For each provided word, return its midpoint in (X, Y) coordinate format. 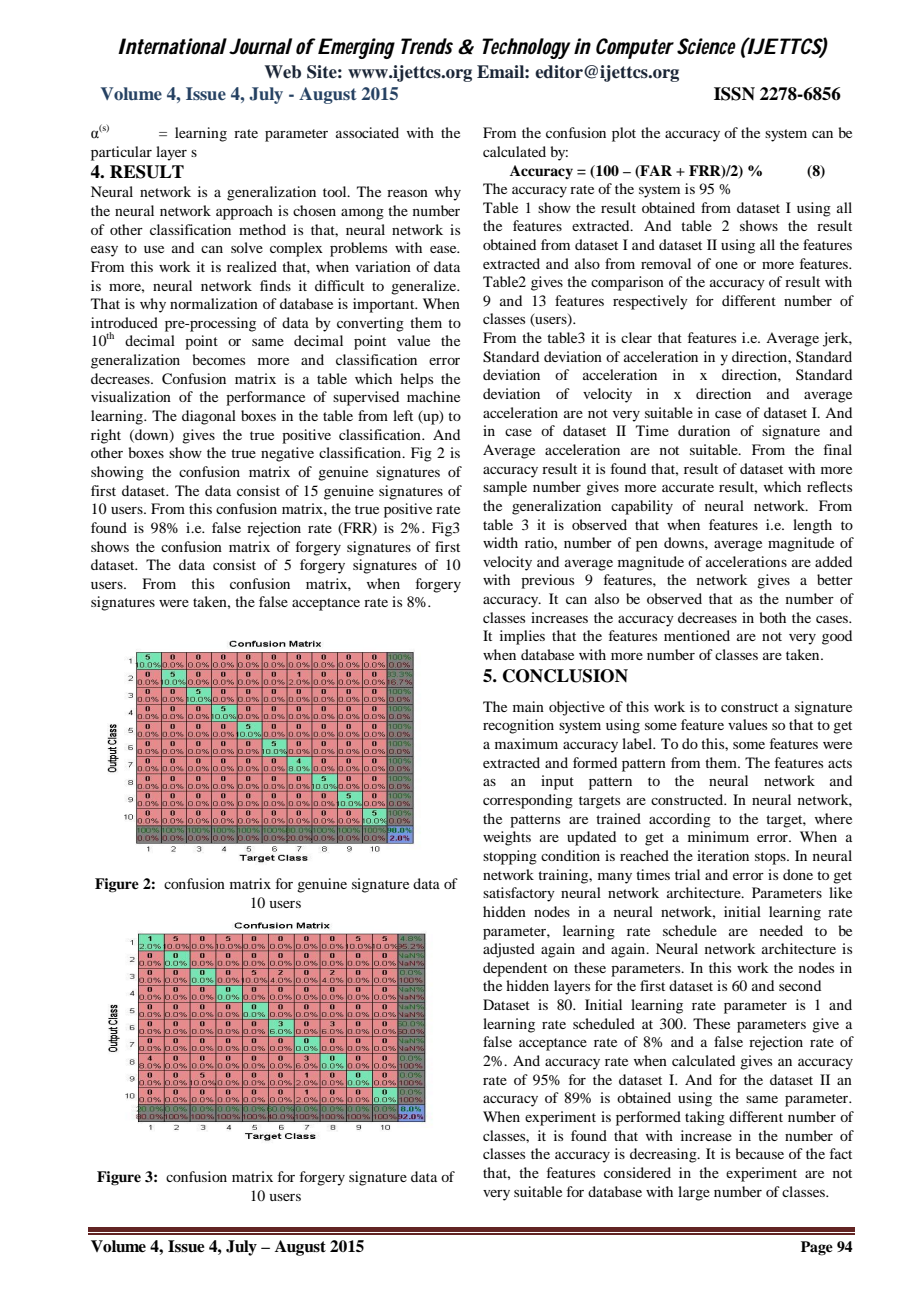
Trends (427, 46)
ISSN (734, 94)
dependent (515, 969)
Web (282, 72)
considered (637, 1172)
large (694, 1193)
